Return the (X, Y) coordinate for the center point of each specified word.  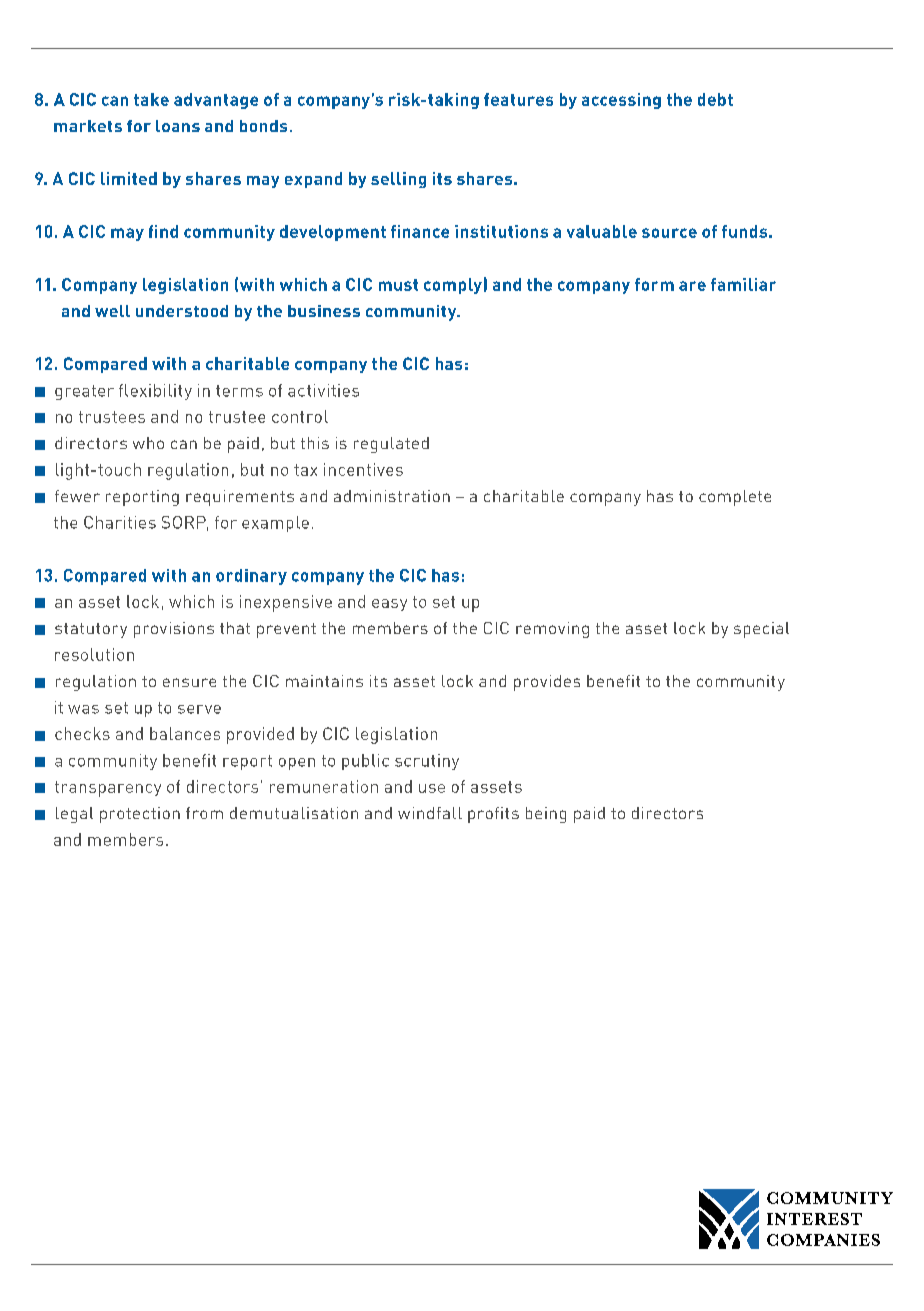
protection (140, 815)
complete (735, 498)
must (398, 285)
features (518, 99)
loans (178, 126)
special (761, 630)
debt (715, 99)
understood (182, 311)
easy (389, 605)
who (148, 443)
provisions (174, 630)
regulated (391, 445)
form (654, 284)
